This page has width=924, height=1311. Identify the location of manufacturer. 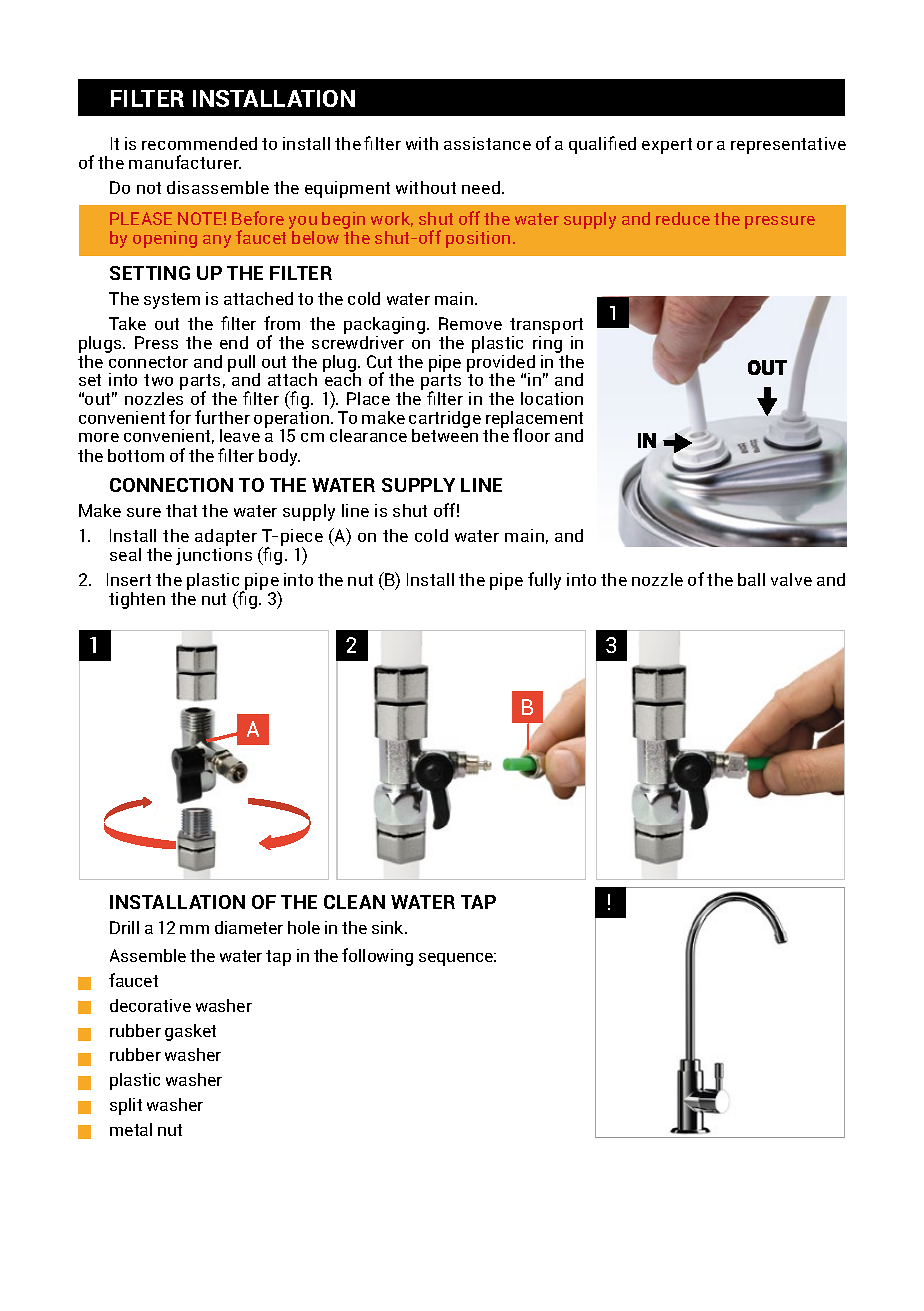
(185, 162).
